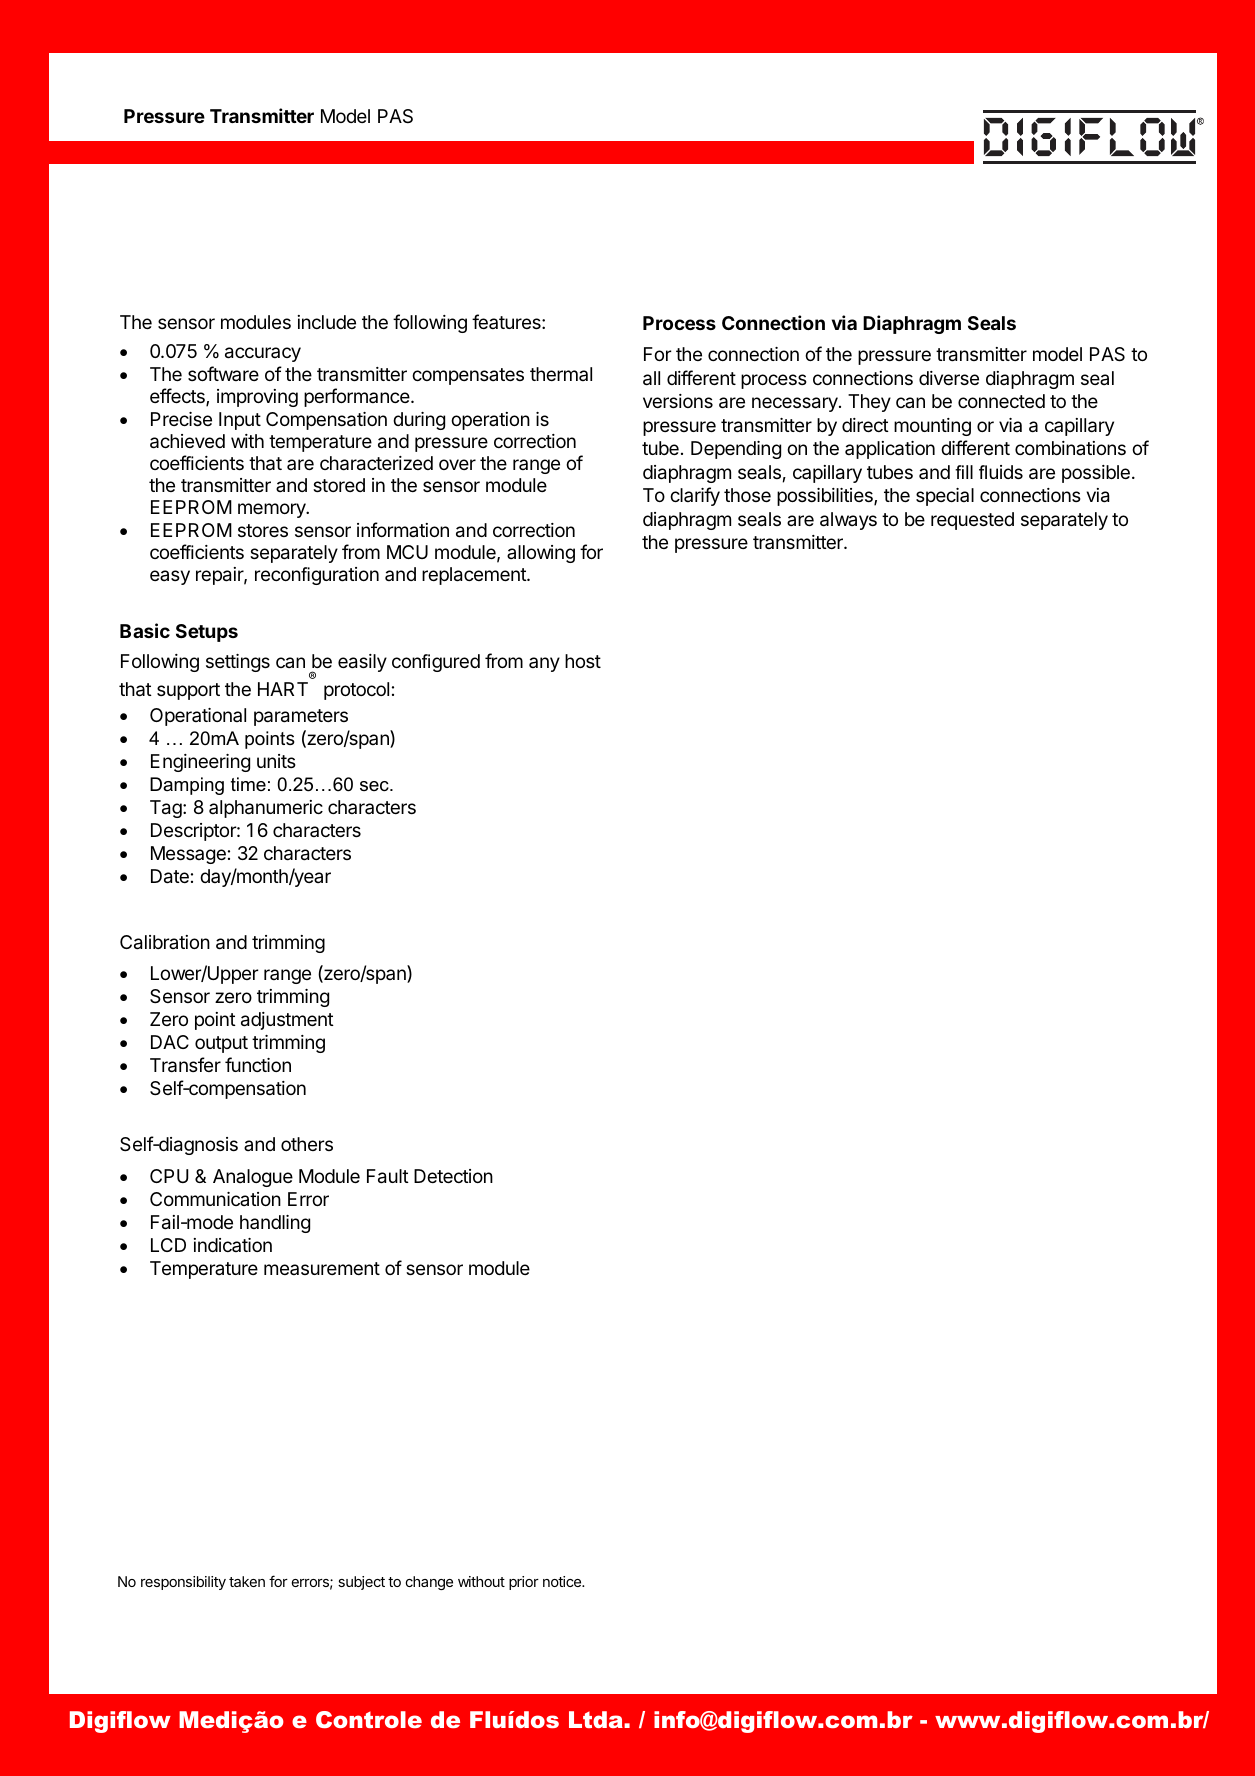 Image resolution: width=1255 pixels, height=1776 pixels. I want to click on thermal, so click(561, 374).
